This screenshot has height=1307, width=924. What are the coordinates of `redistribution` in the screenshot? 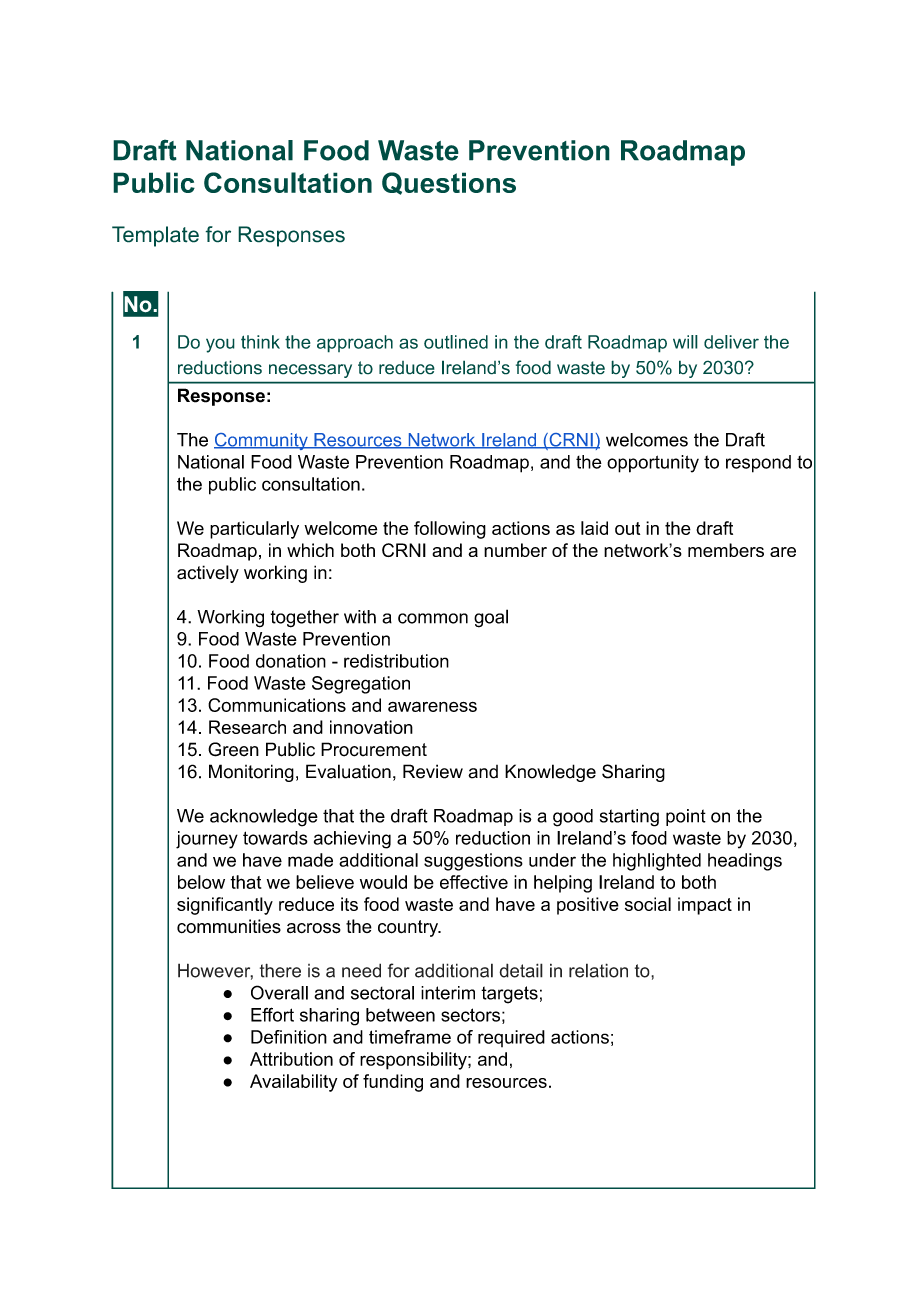 It's located at (396, 661).
